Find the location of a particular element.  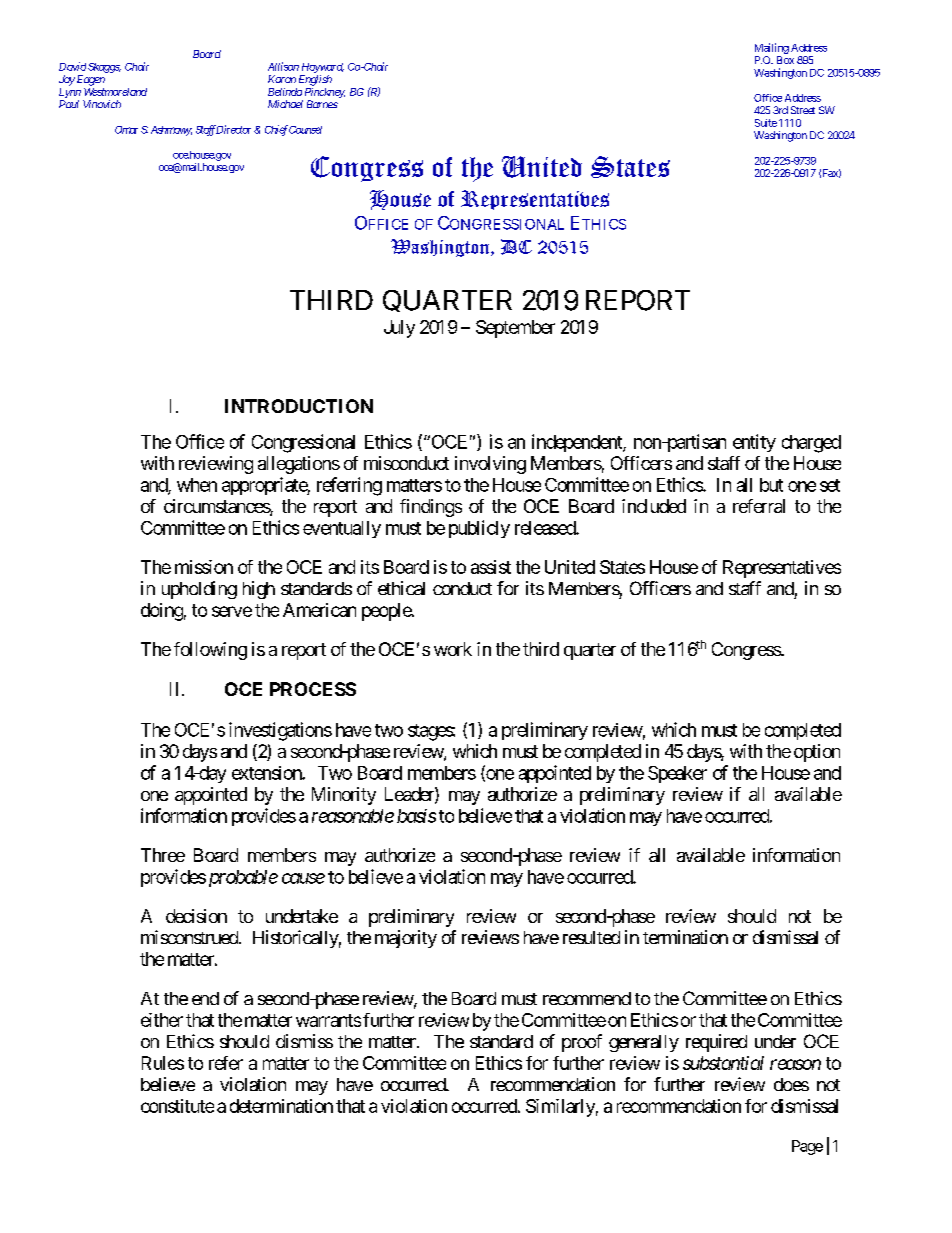

proof is located at coordinates (582, 1043).
